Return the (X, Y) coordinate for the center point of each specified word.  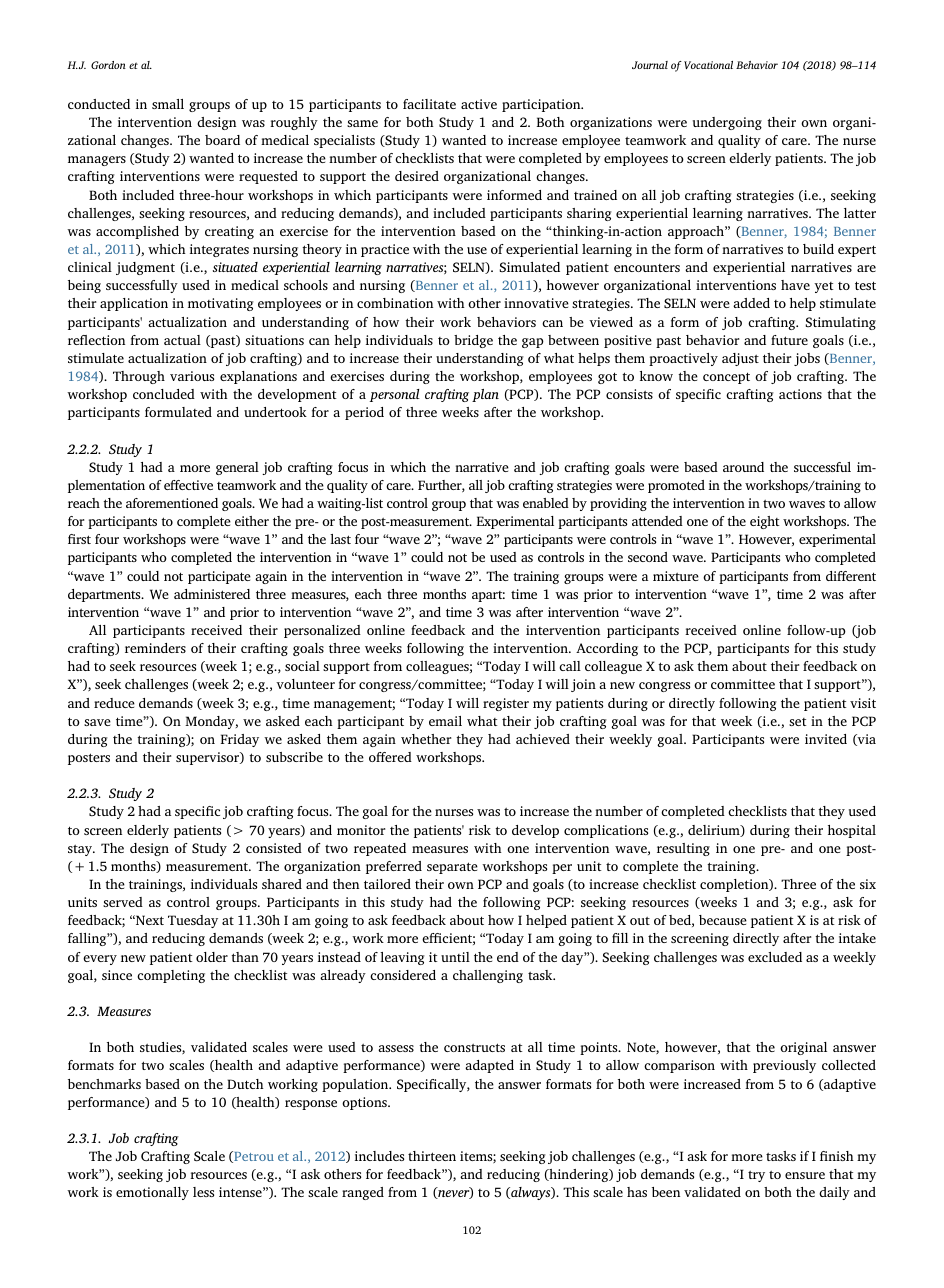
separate (452, 868)
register (506, 704)
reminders (155, 648)
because (723, 920)
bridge (473, 341)
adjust (740, 359)
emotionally (152, 1193)
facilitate (429, 104)
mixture (676, 576)
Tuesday (193, 921)
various (192, 376)
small (168, 104)
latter (860, 213)
